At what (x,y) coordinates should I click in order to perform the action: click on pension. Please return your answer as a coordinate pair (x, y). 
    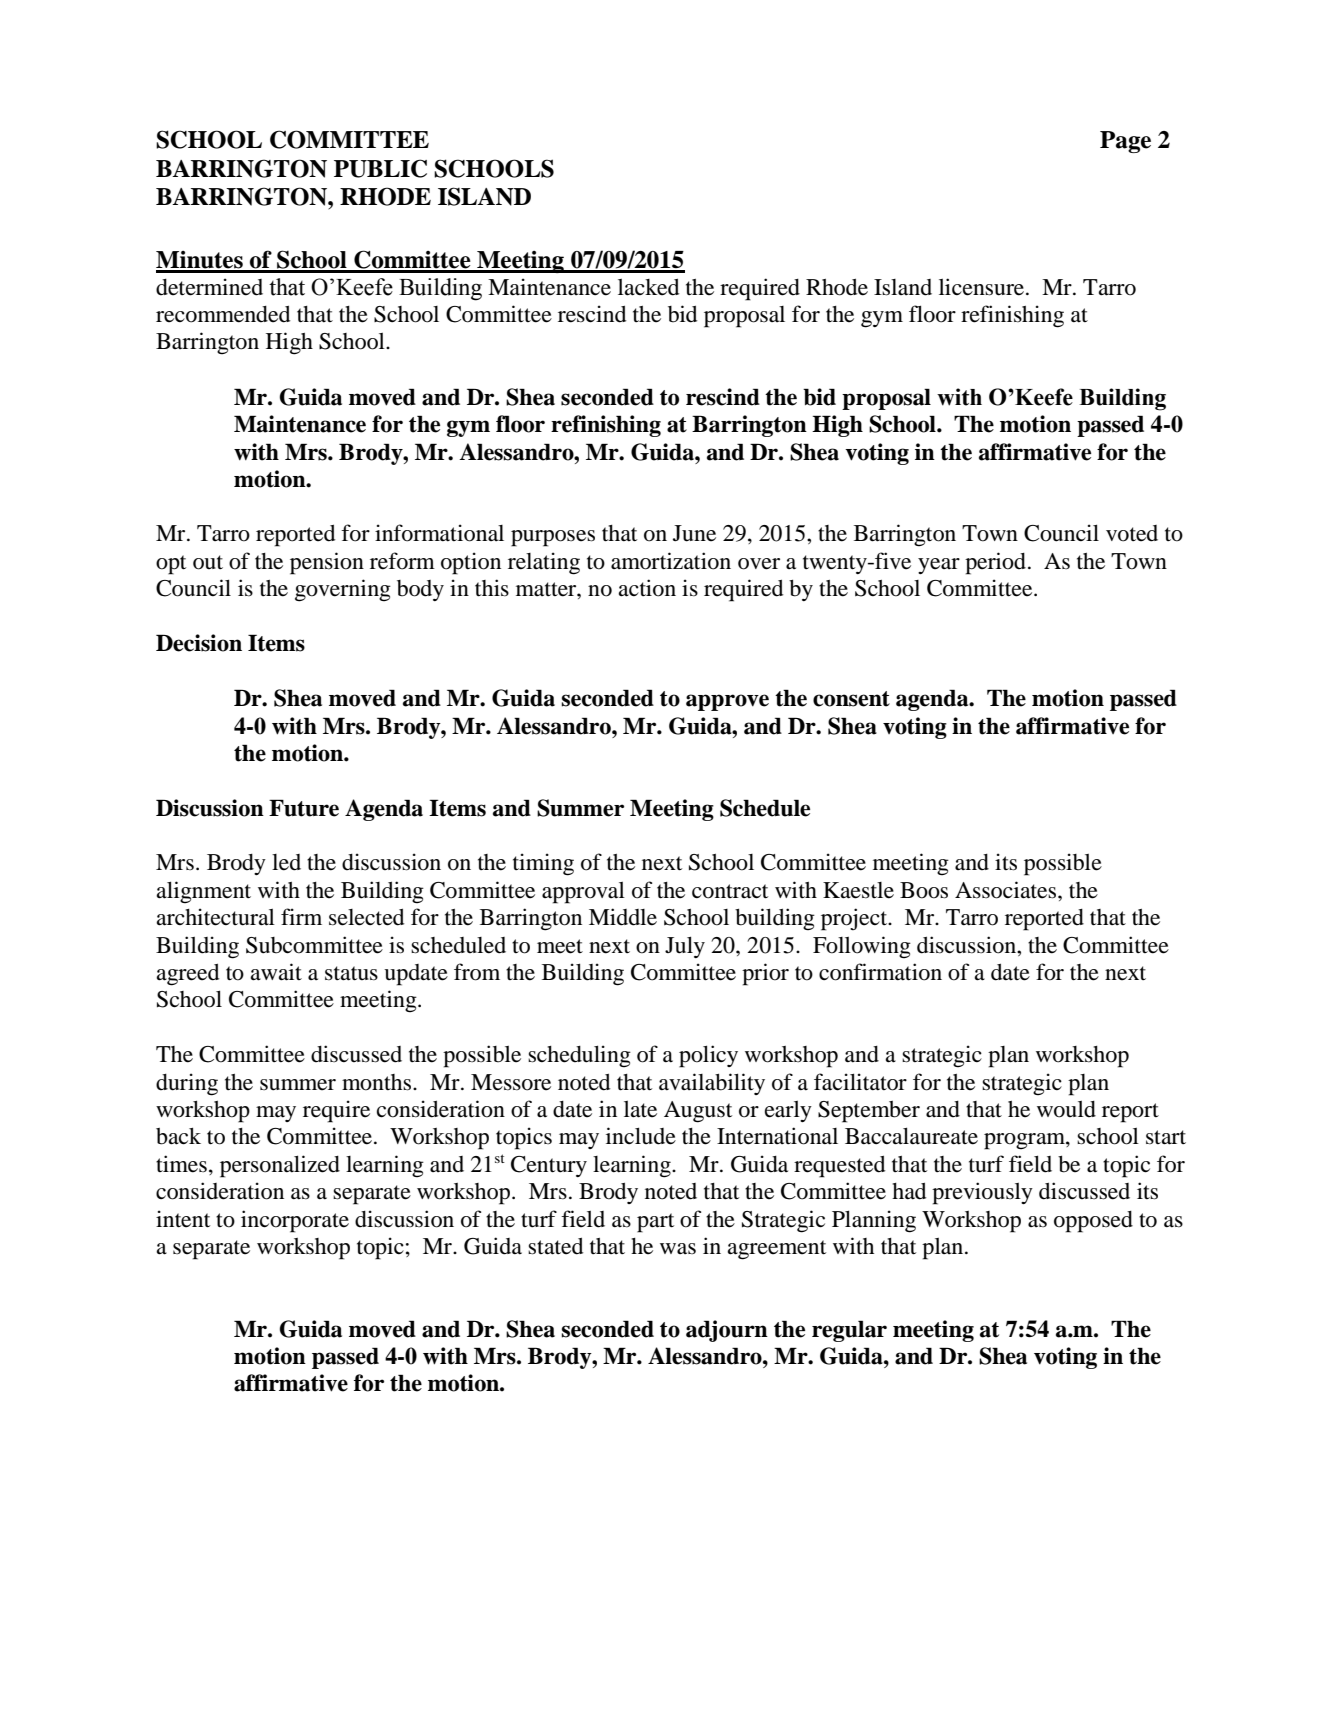
    Looking at the image, I should click on (327, 563).
